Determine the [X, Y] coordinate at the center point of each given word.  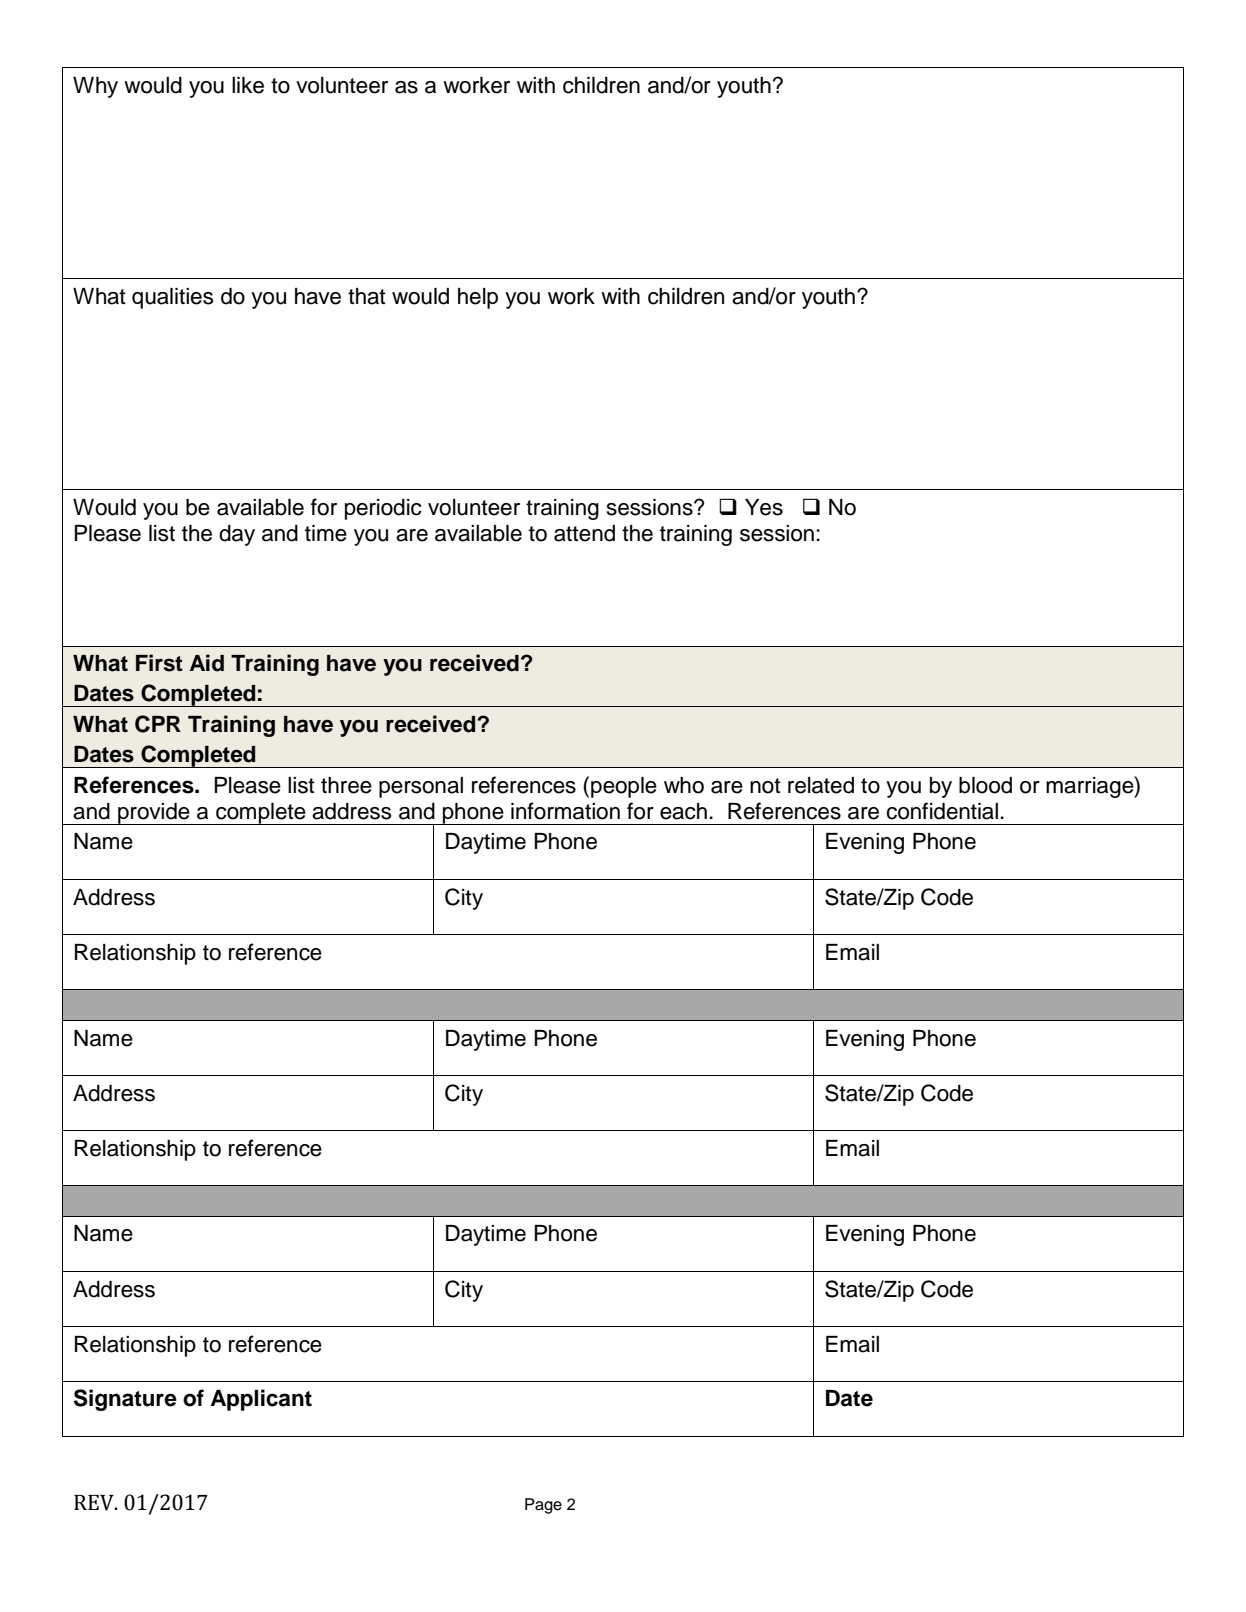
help [478, 298]
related [821, 785]
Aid [207, 663]
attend [584, 533]
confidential [942, 811]
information [565, 811]
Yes [764, 507]
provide [154, 814]
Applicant [261, 1400]
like [248, 85]
